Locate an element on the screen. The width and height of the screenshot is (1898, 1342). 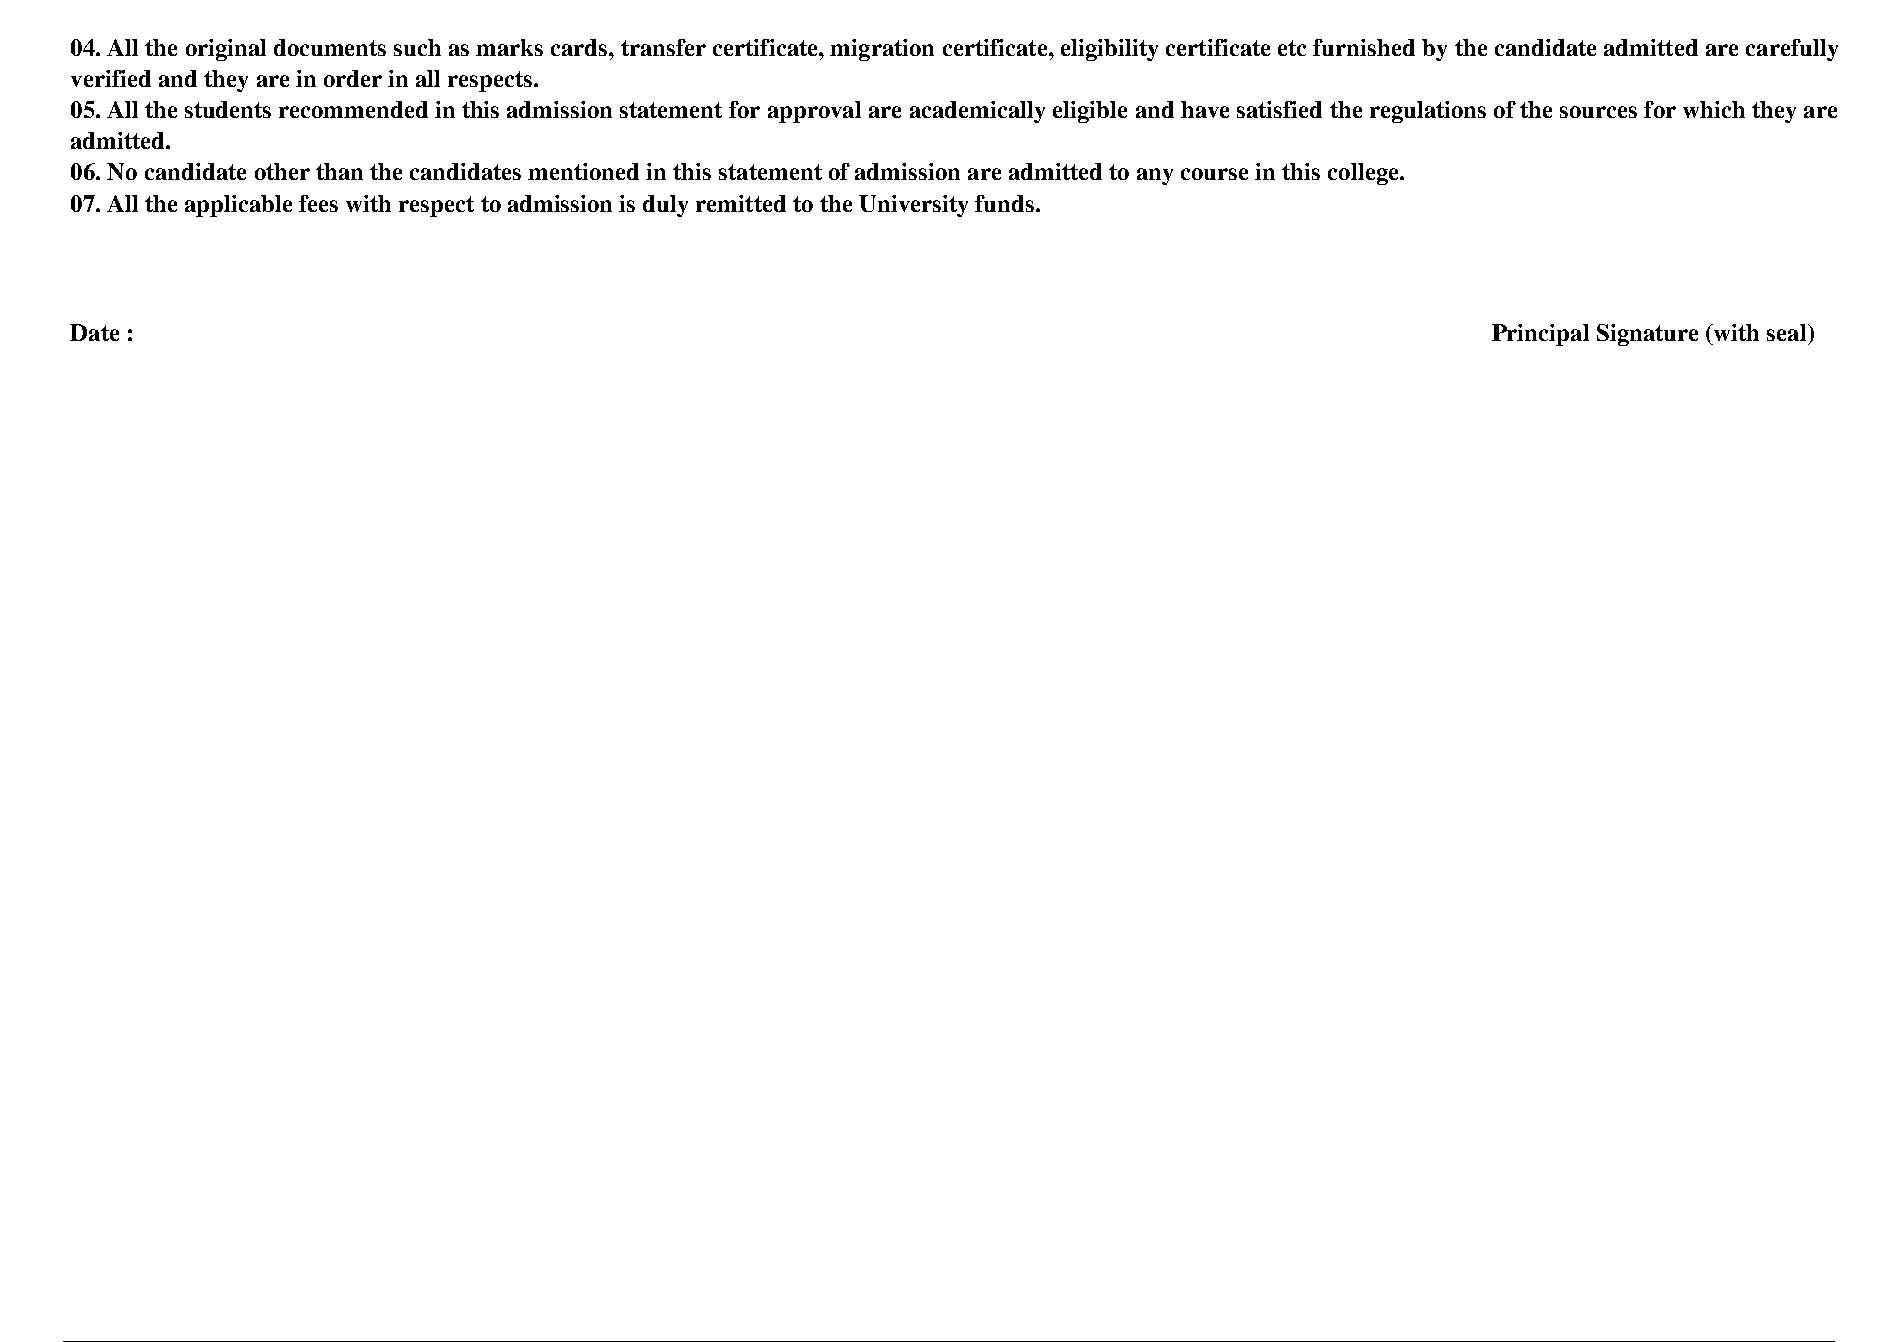
Signature is located at coordinates (1647, 335).
